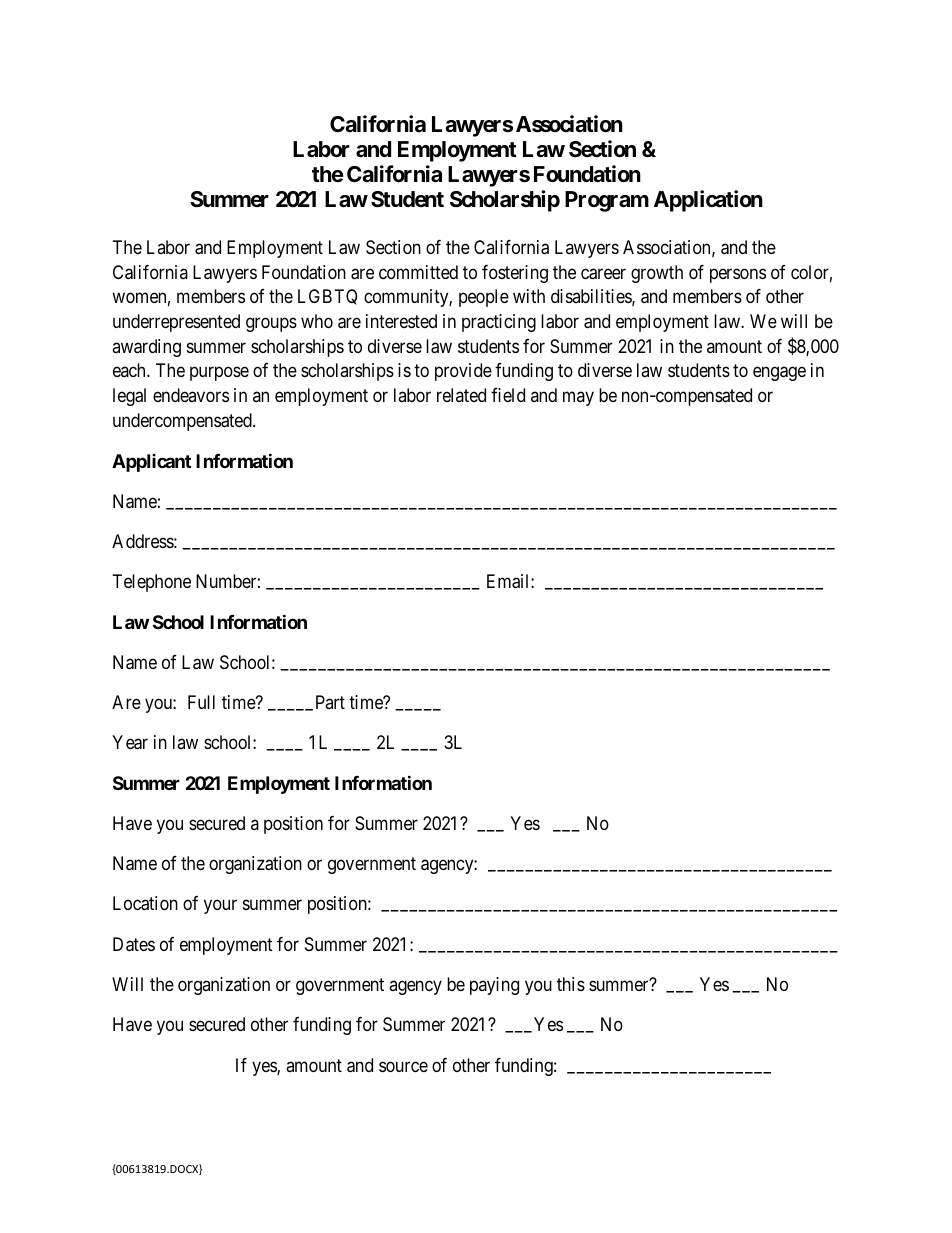 The height and width of the page is (1233, 952). What do you see at coordinates (134, 944) in the page?
I see `Dates` at bounding box center [134, 944].
